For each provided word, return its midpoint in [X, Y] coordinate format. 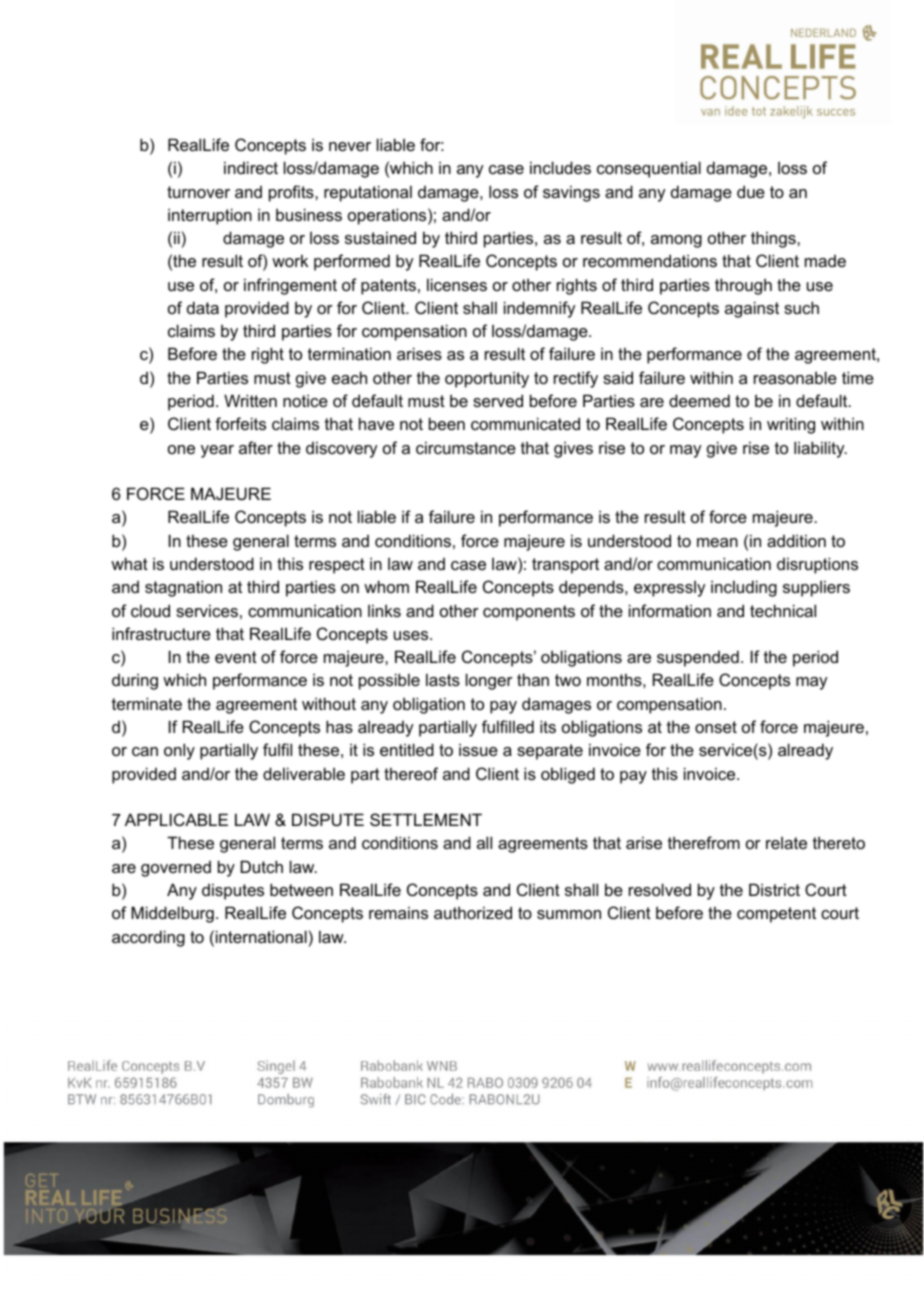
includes [560, 167]
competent [776, 915]
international [261, 936]
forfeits [240, 423]
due [751, 191]
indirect [251, 167]
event [236, 657]
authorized [473, 912]
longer [489, 681]
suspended [698, 658]
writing [791, 425]
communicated [525, 423]
